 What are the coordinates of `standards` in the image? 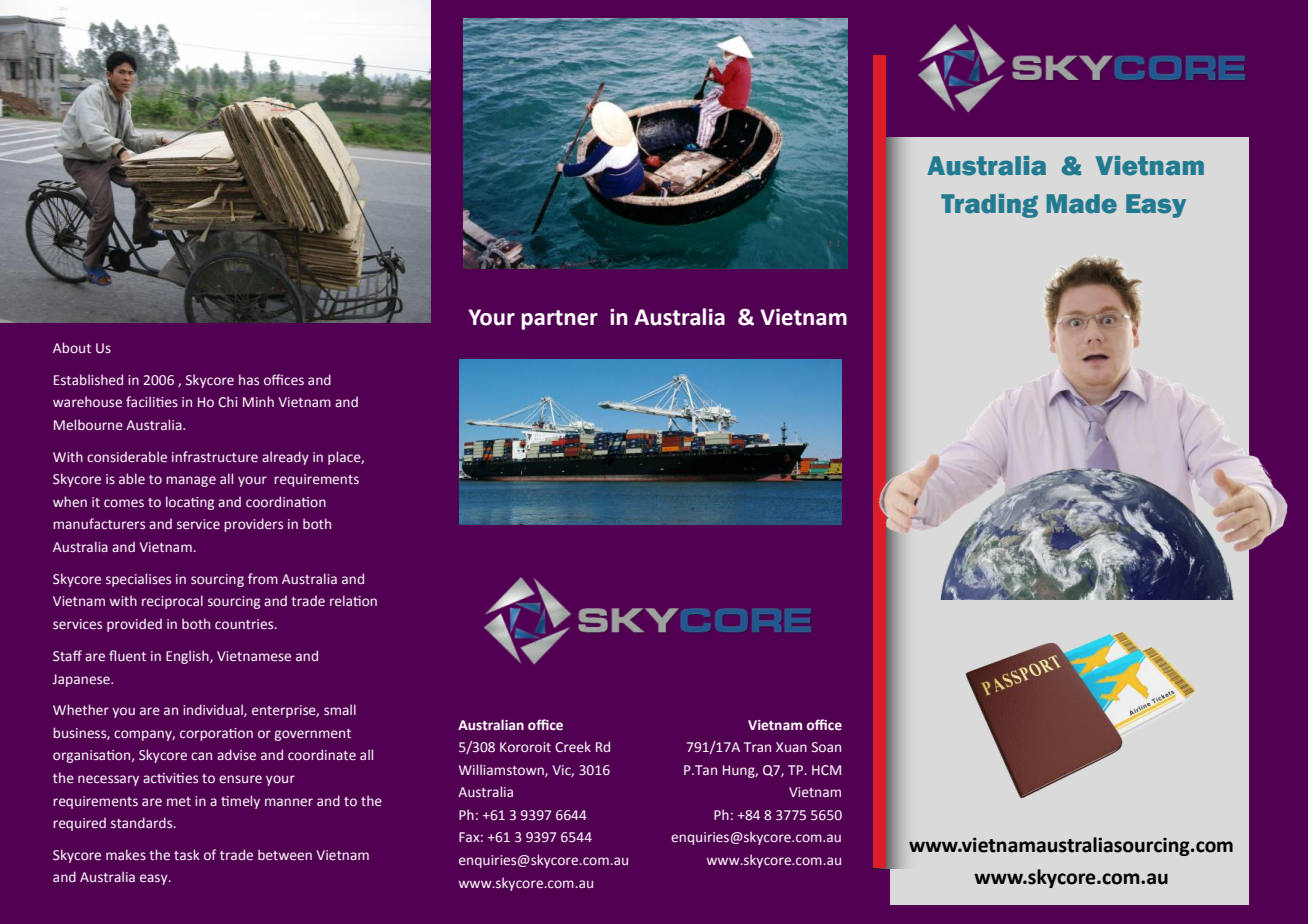 It's located at (143, 822).
